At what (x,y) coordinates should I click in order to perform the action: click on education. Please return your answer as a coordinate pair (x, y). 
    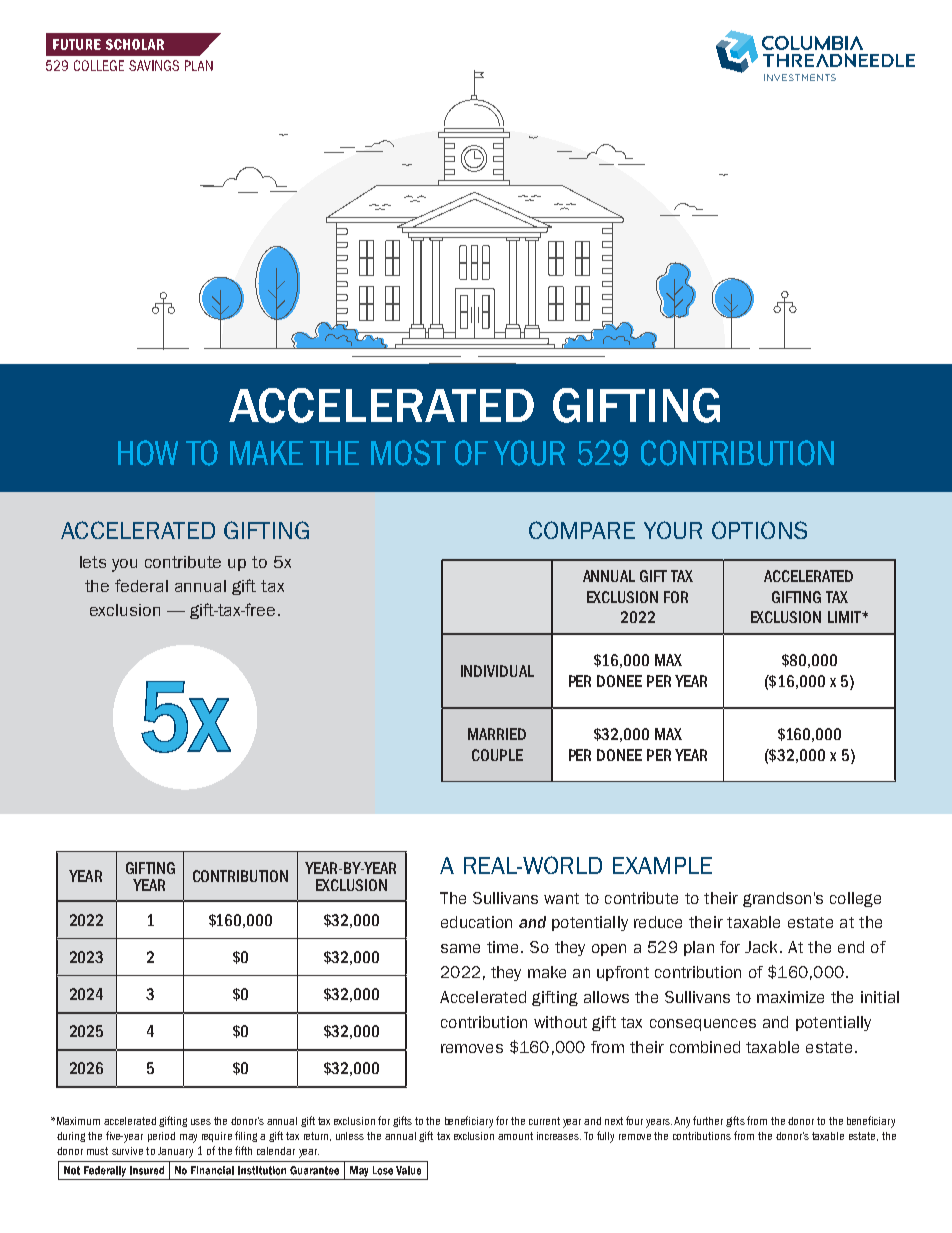
    Looking at the image, I should click on (476, 922).
